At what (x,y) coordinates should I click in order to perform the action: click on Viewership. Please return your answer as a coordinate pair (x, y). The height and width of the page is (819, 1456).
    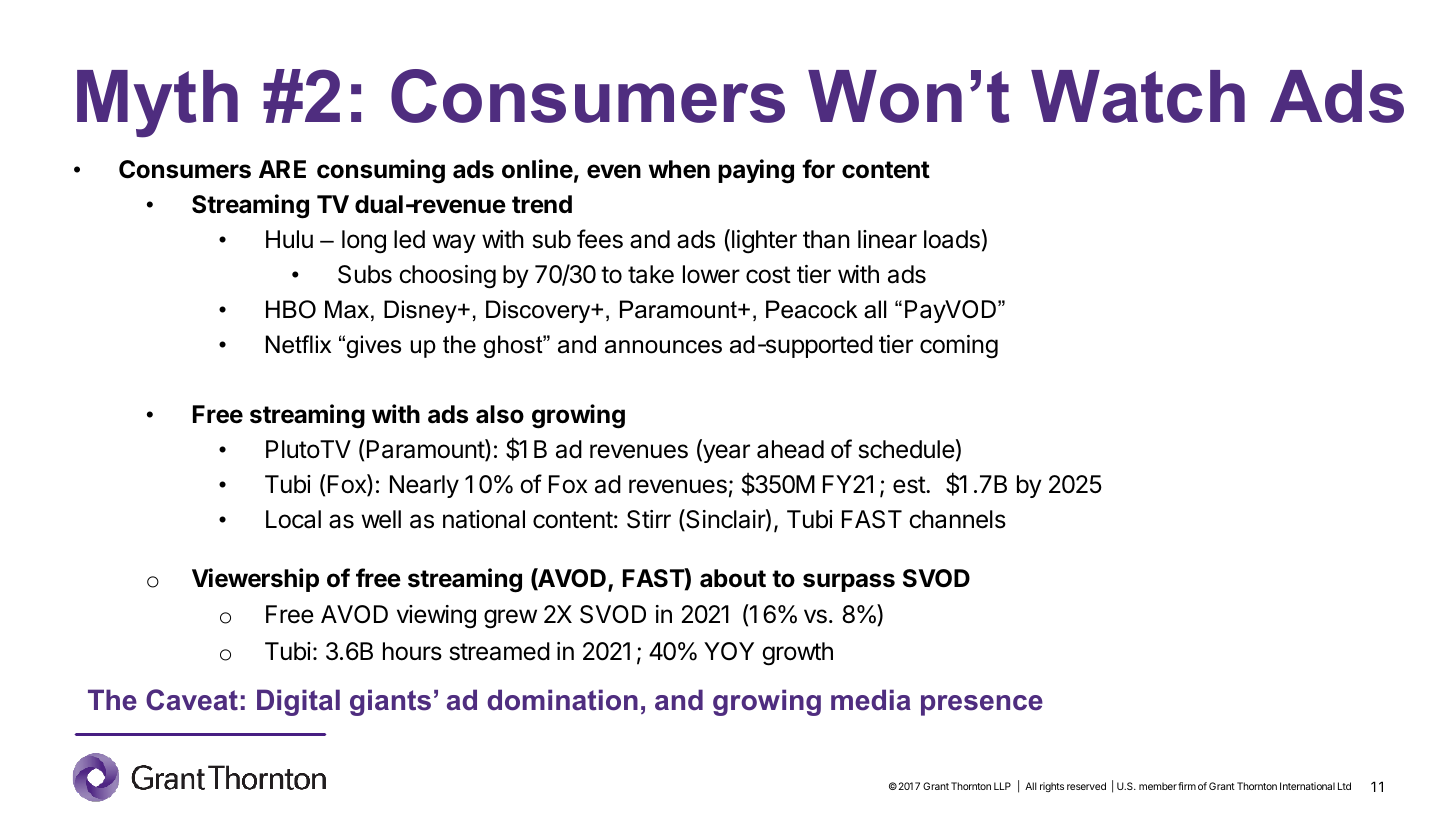
    Looking at the image, I should click on (255, 580).
